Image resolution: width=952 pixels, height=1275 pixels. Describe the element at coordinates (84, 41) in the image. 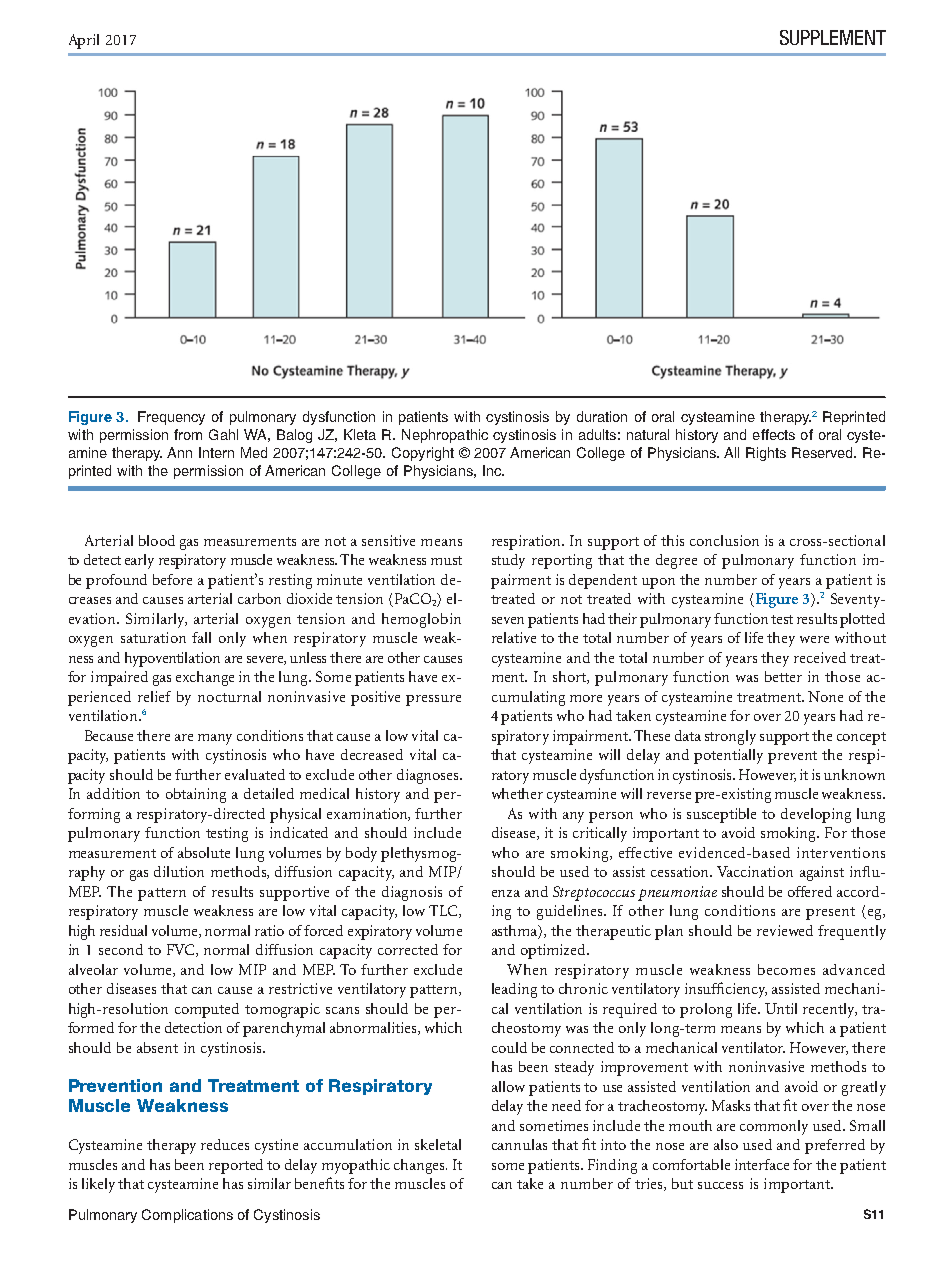

I see `April` at that location.
